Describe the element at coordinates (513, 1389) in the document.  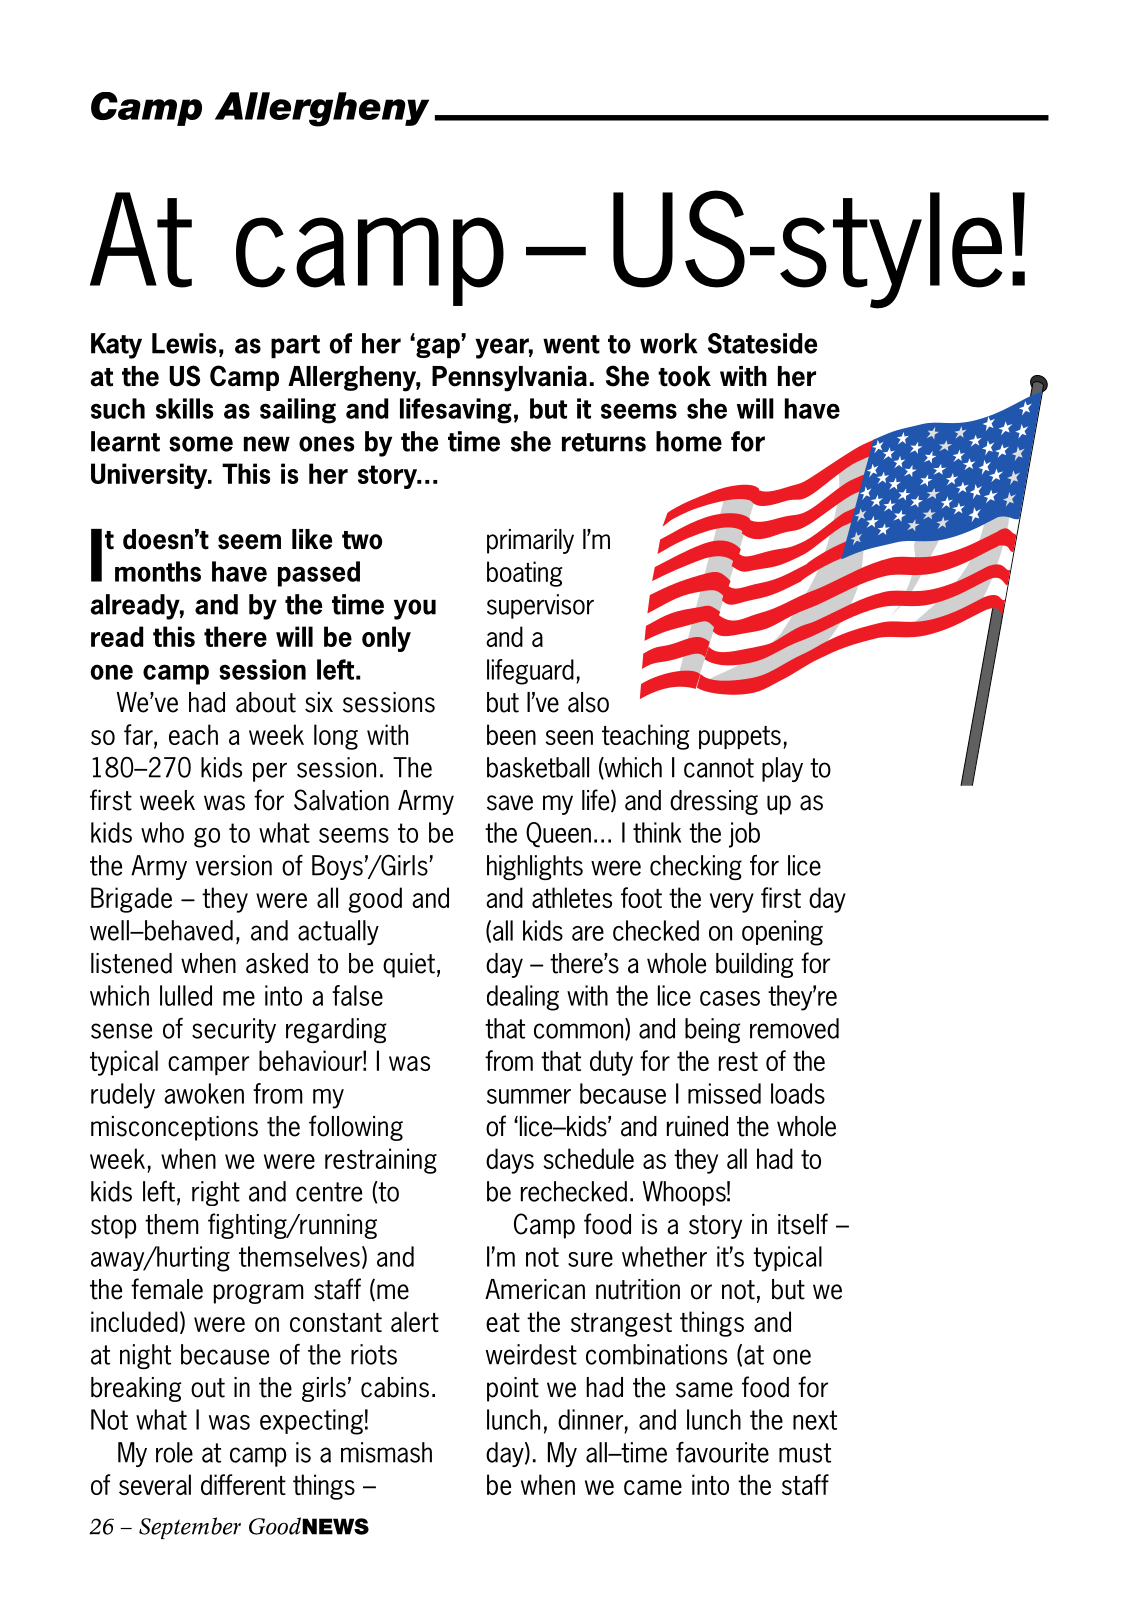
I see `point` at that location.
